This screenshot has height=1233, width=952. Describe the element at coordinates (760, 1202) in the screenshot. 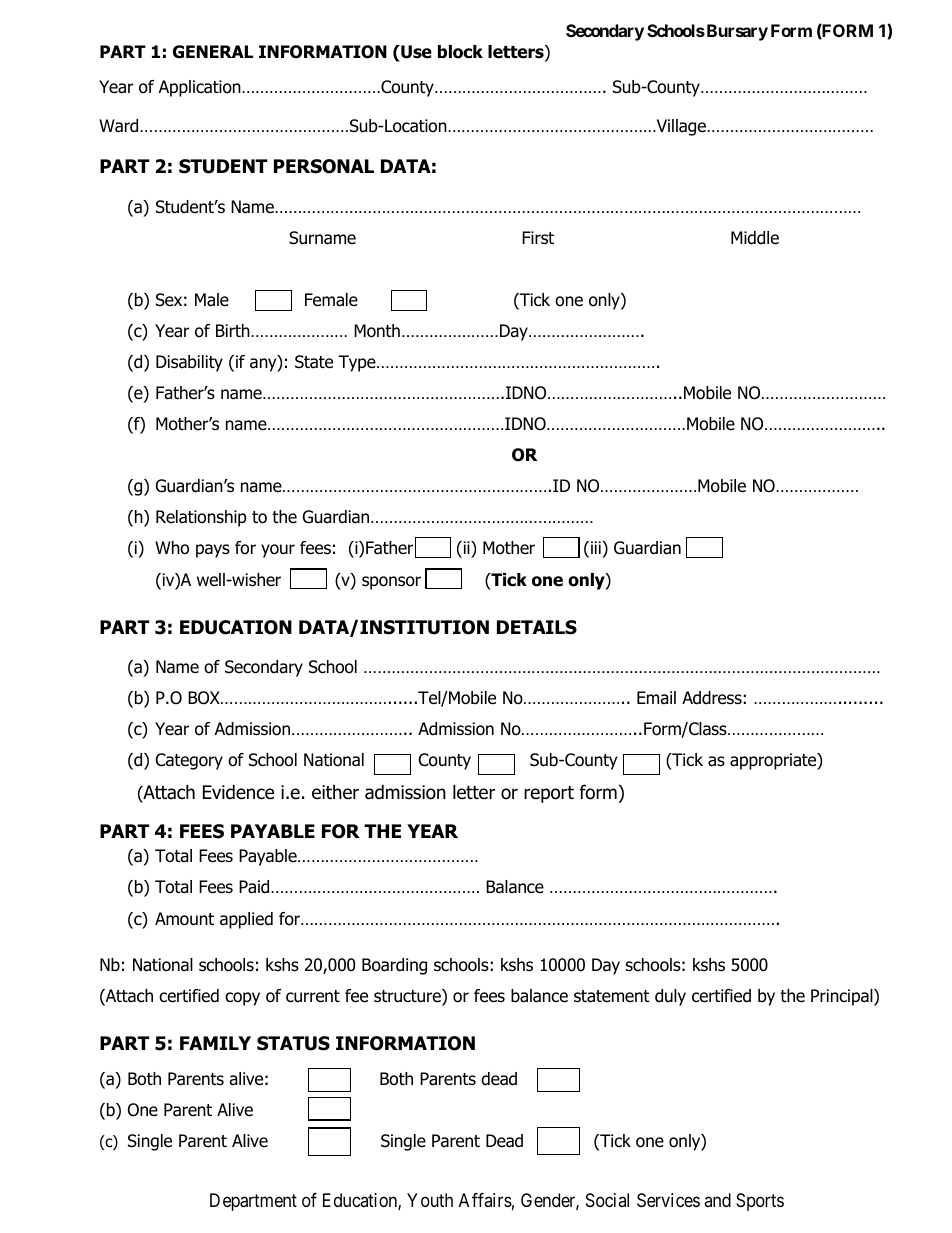

I see `Sports` at that location.
